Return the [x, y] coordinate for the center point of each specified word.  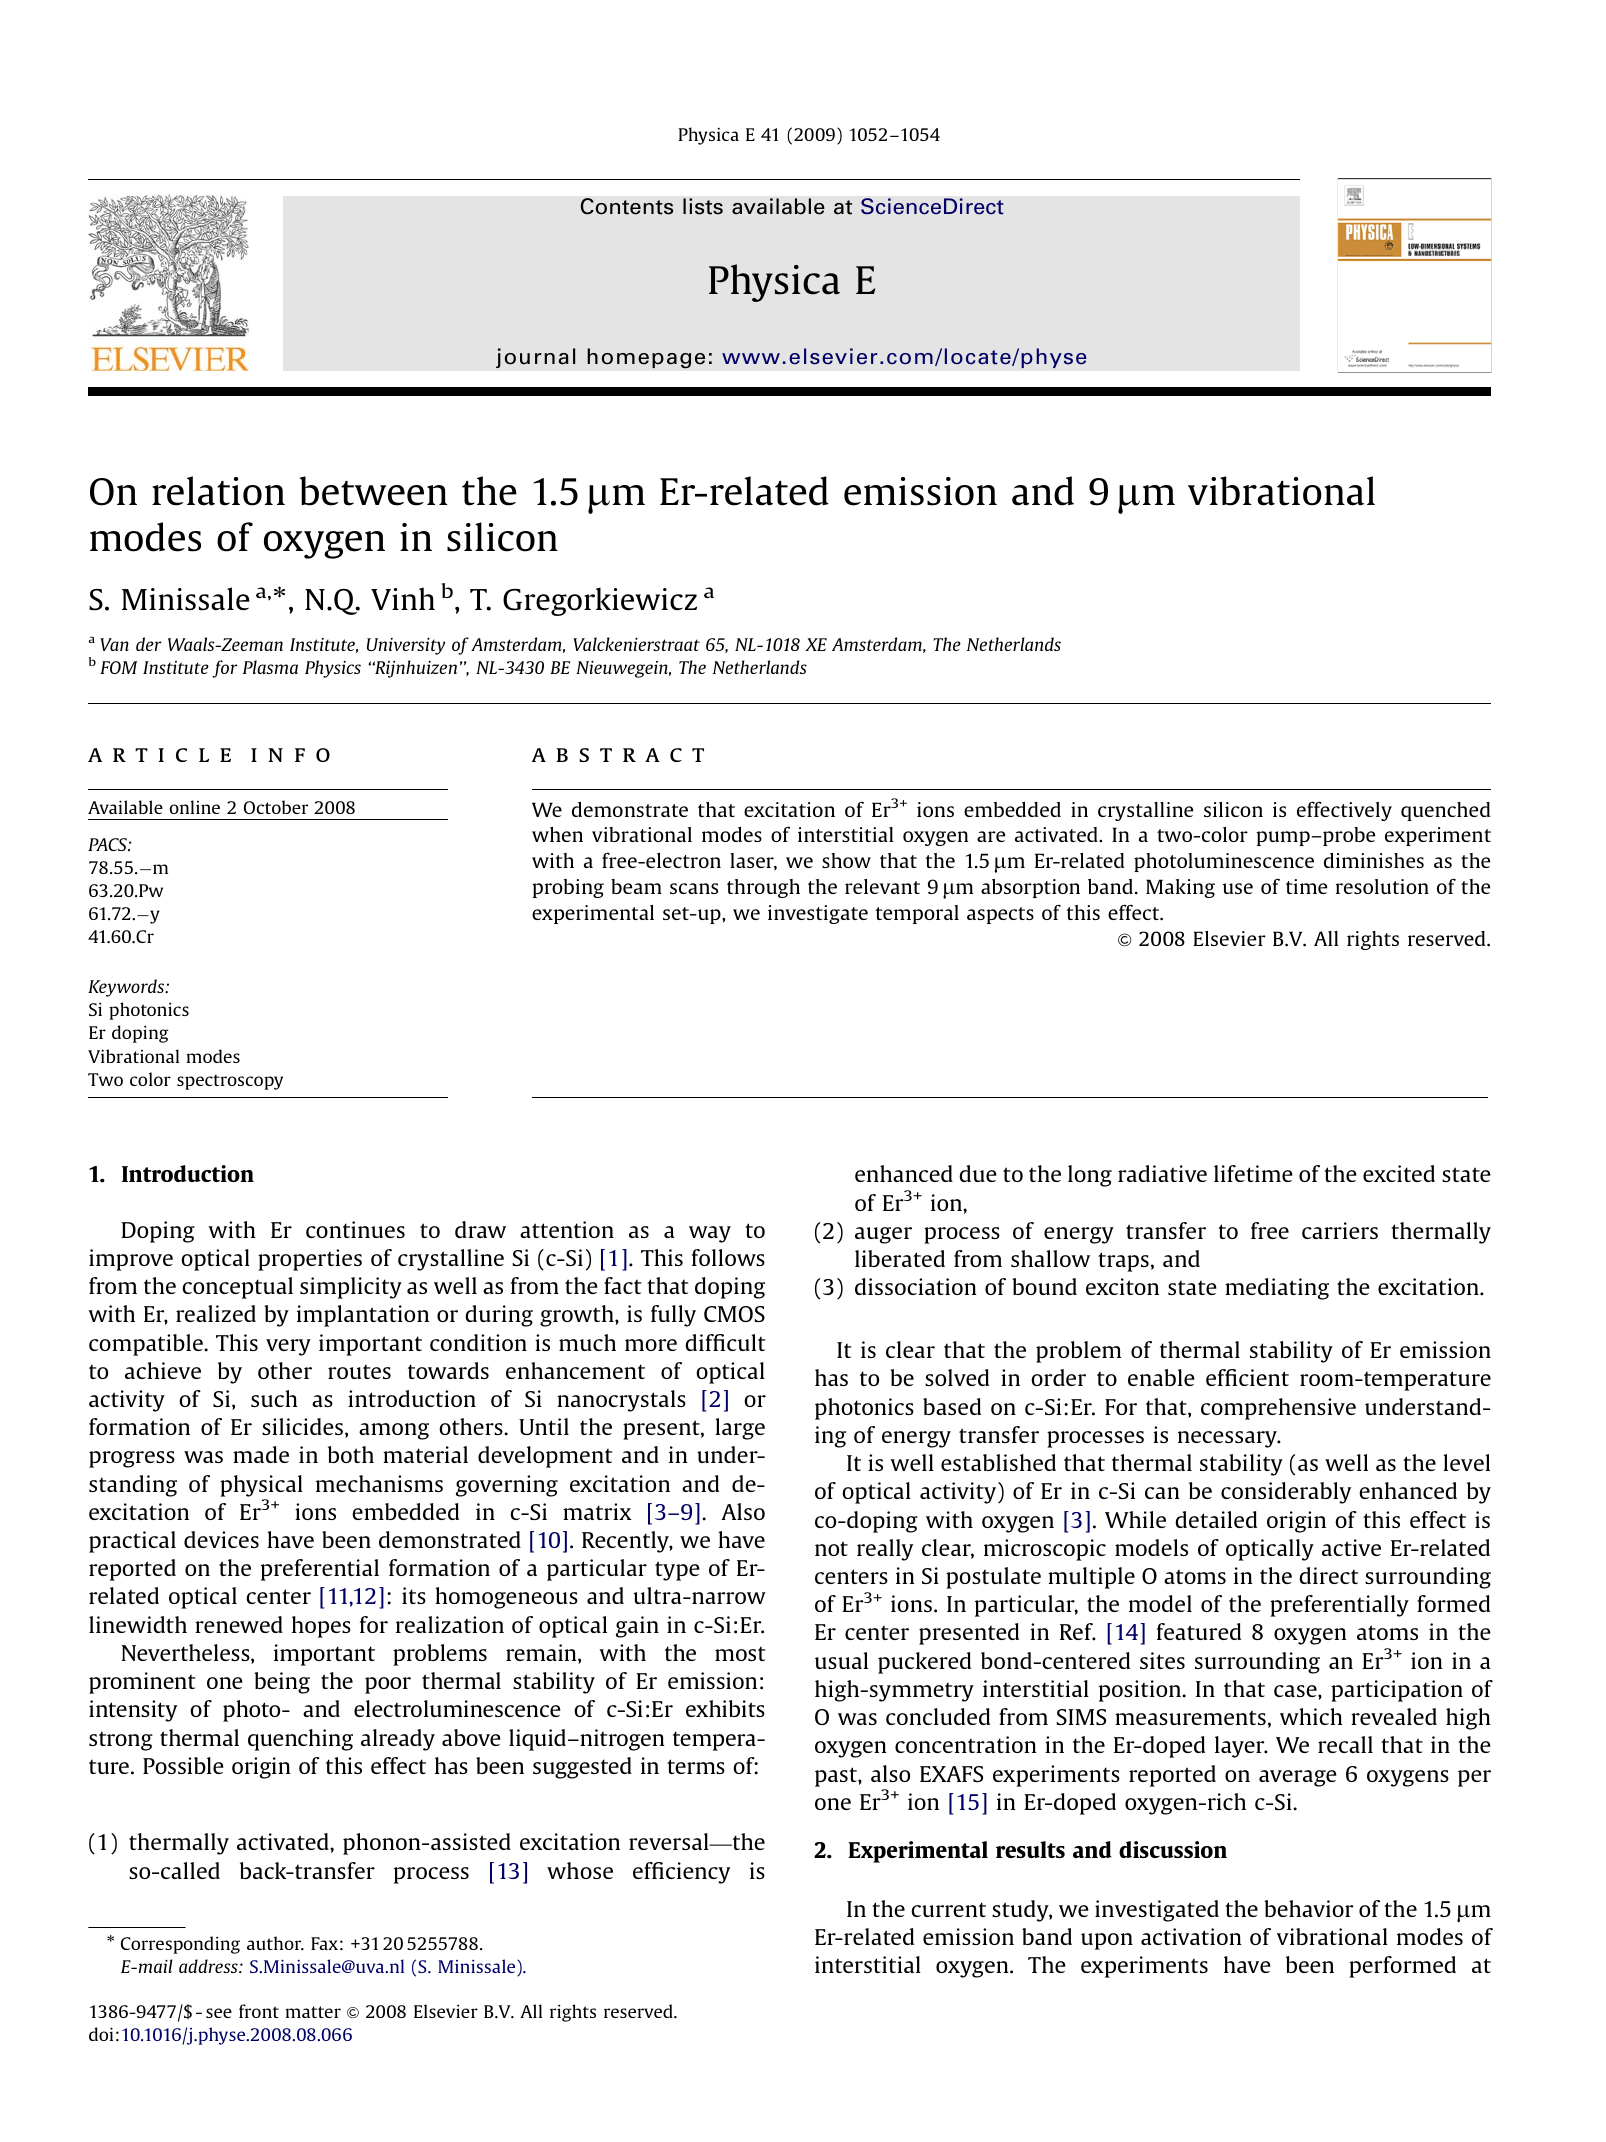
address [209, 1966]
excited [1399, 1173]
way [710, 1234]
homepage [646, 358]
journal [536, 358]
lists [703, 206]
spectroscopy [230, 1082]
